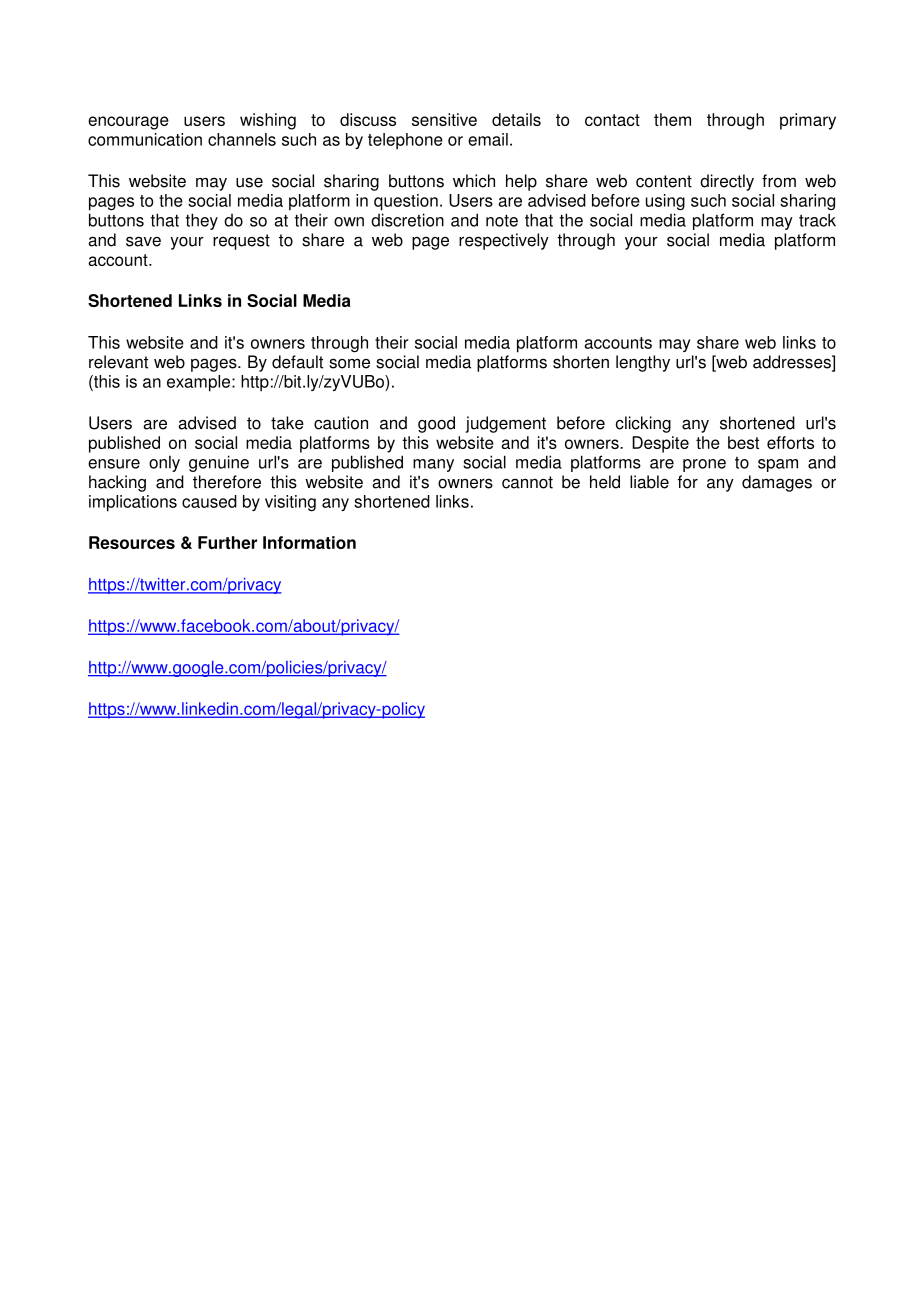  I want to click on relevant, so click(118, 362).
